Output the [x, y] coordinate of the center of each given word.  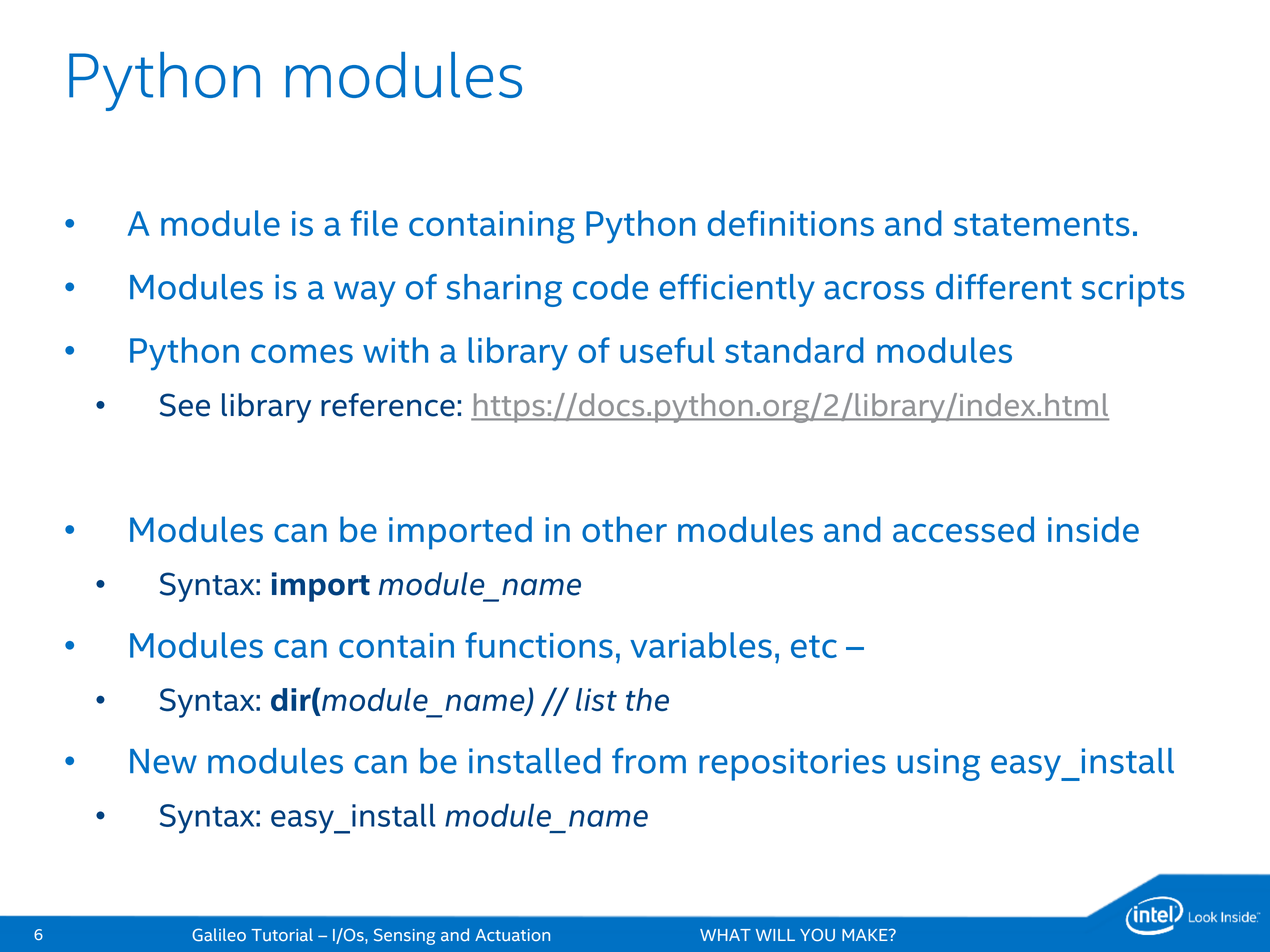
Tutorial [282, 934]
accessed [963, 529]
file [374, 223]
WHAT [725, 935]
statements [1041, 224]
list [596, 699]
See [185, 405]
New [163, 761]
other [624, 529]
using [938, 764]
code [610, 287]
